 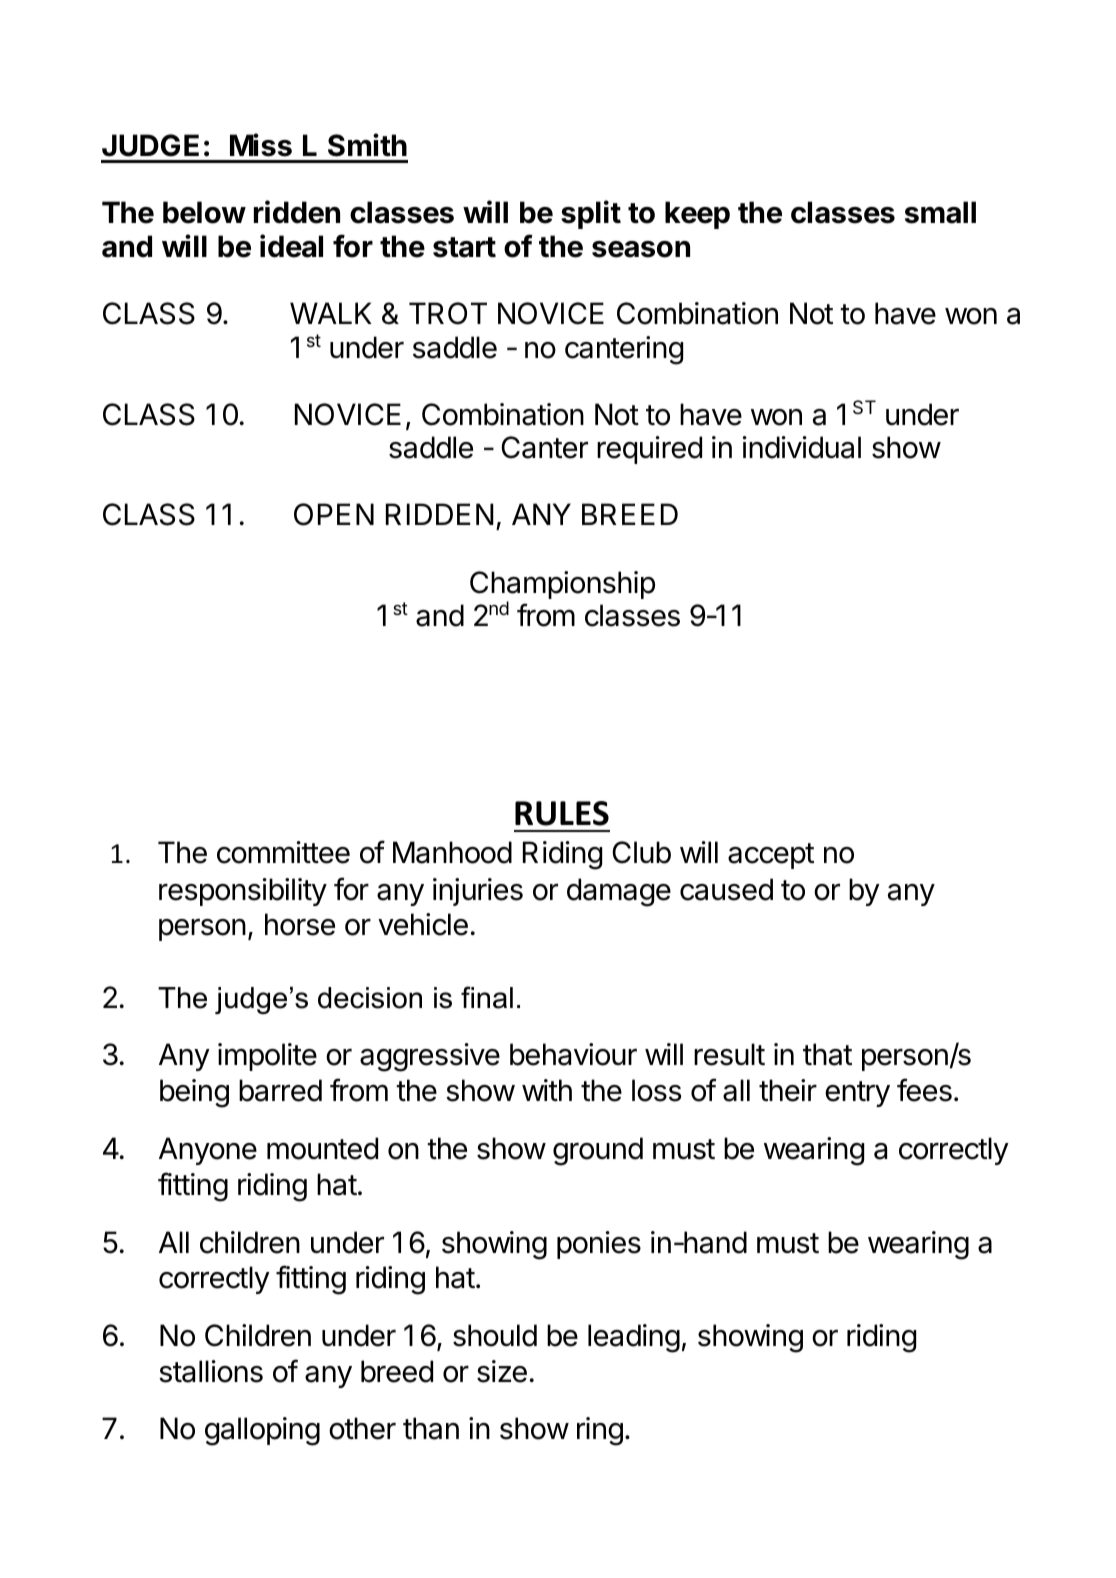 What do you see at coordinates (771, 856) in the document?
I see `accept` at bounding box center [771, 856].
